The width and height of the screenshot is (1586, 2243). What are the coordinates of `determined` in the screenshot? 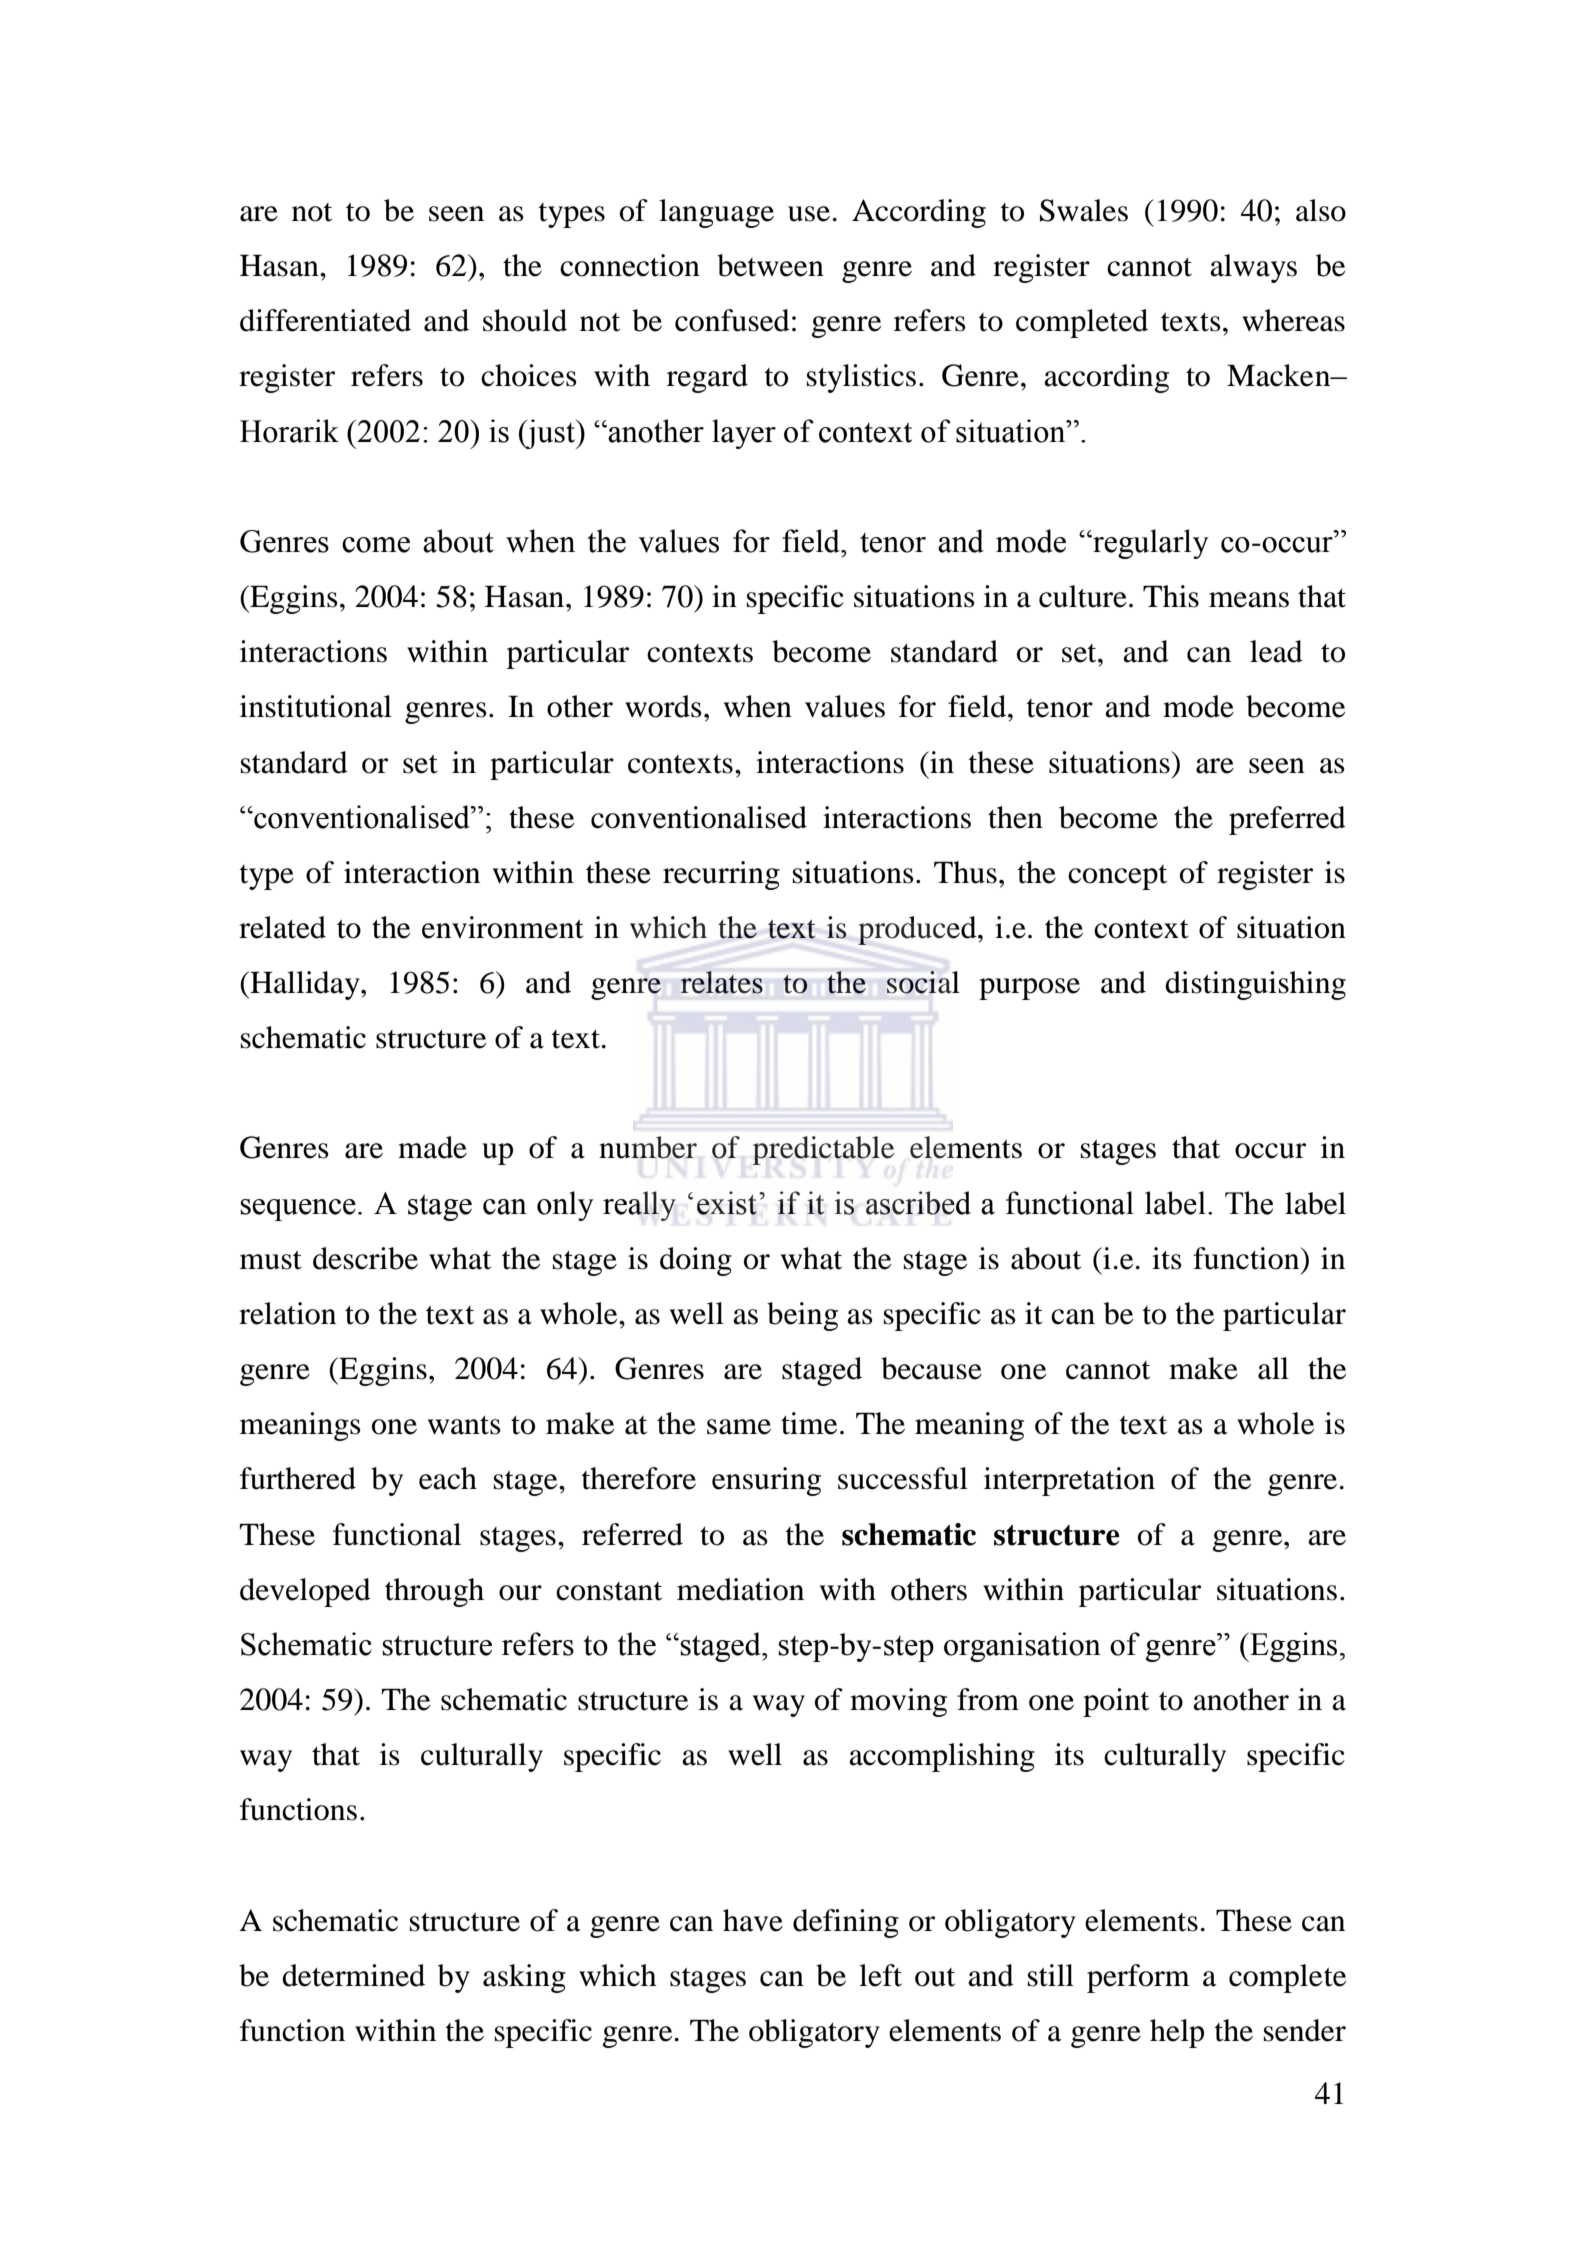 It's located at (353, 1975).
